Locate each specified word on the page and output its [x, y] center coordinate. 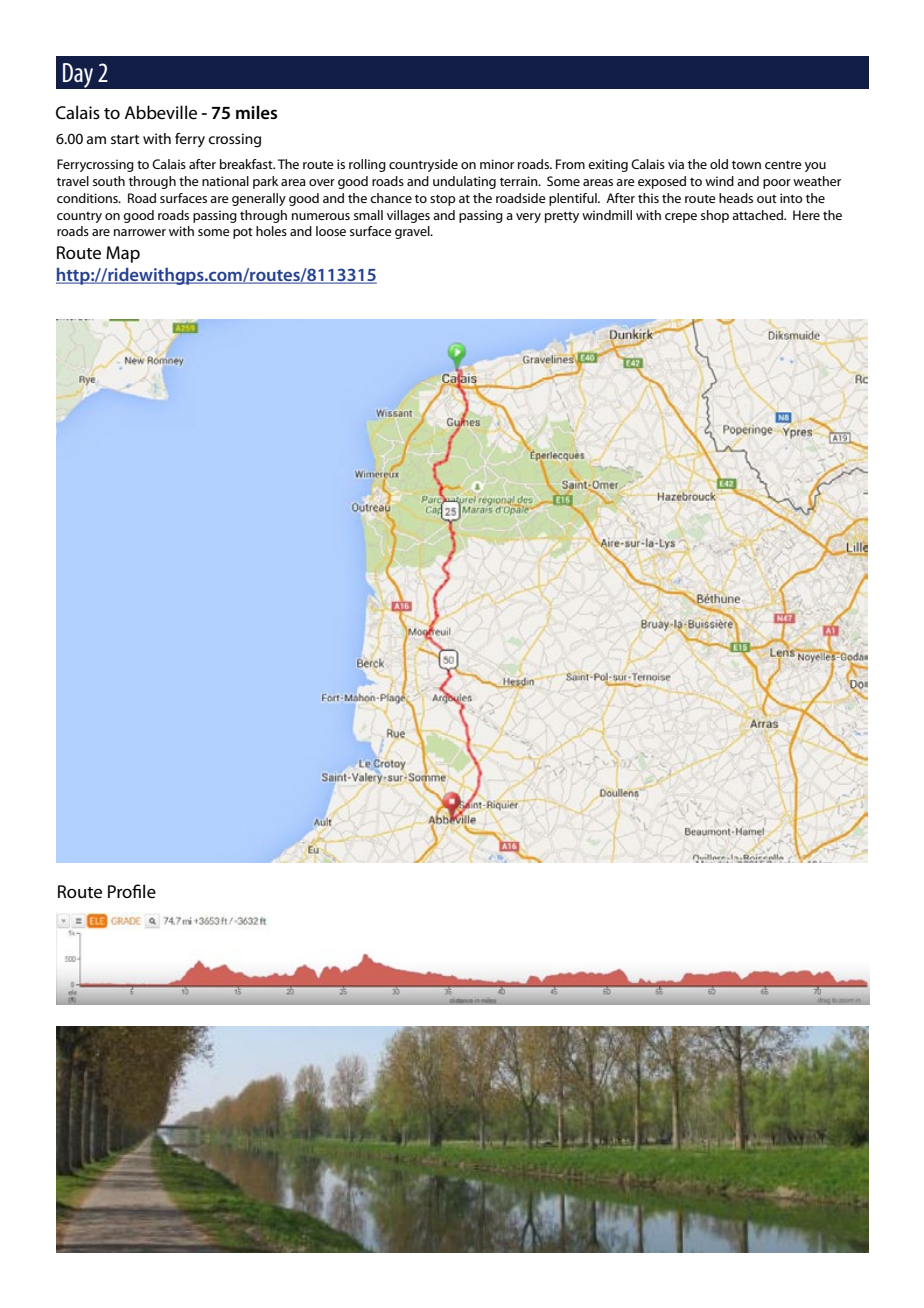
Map [123, 254]
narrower [140, 232]
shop [715, 216]
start [125, 139]
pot [243, 233]
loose [331, 231]
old [719, 164]
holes [271, 231]
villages [408, 216]
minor [497, 164]
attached [758, 215]
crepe [681, 218]
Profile [132, 891]
